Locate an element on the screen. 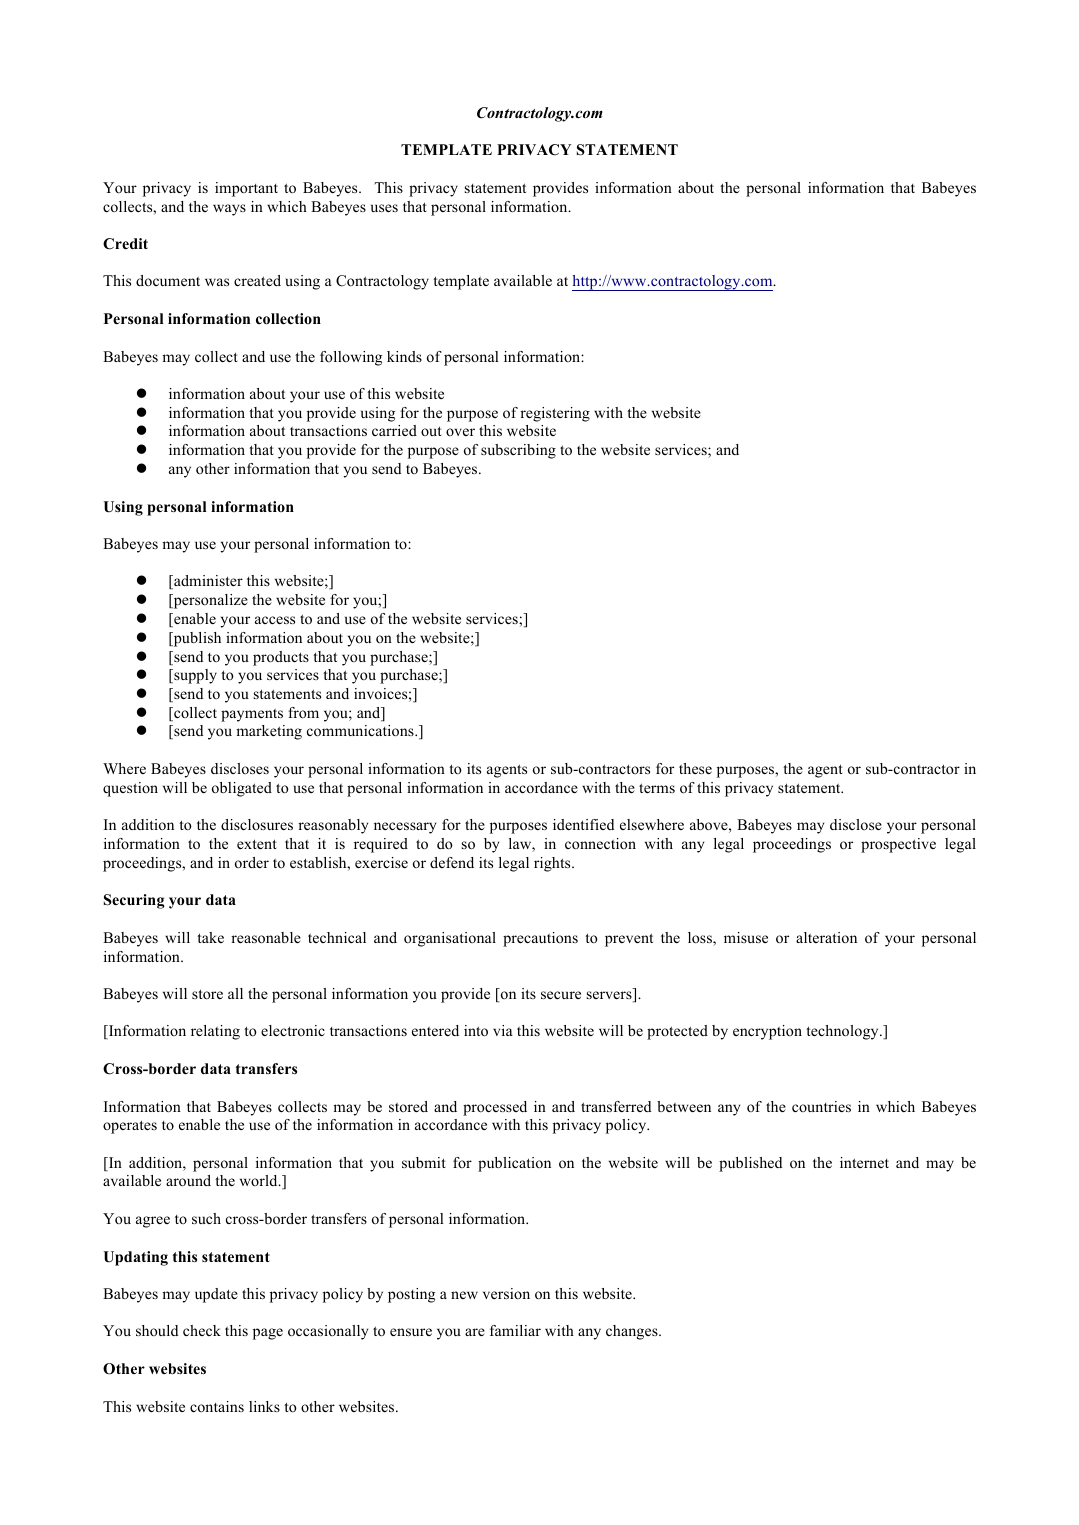 The height and width of the screenshot is (1525, 1079). registering is located at coordinates (555, 414).
